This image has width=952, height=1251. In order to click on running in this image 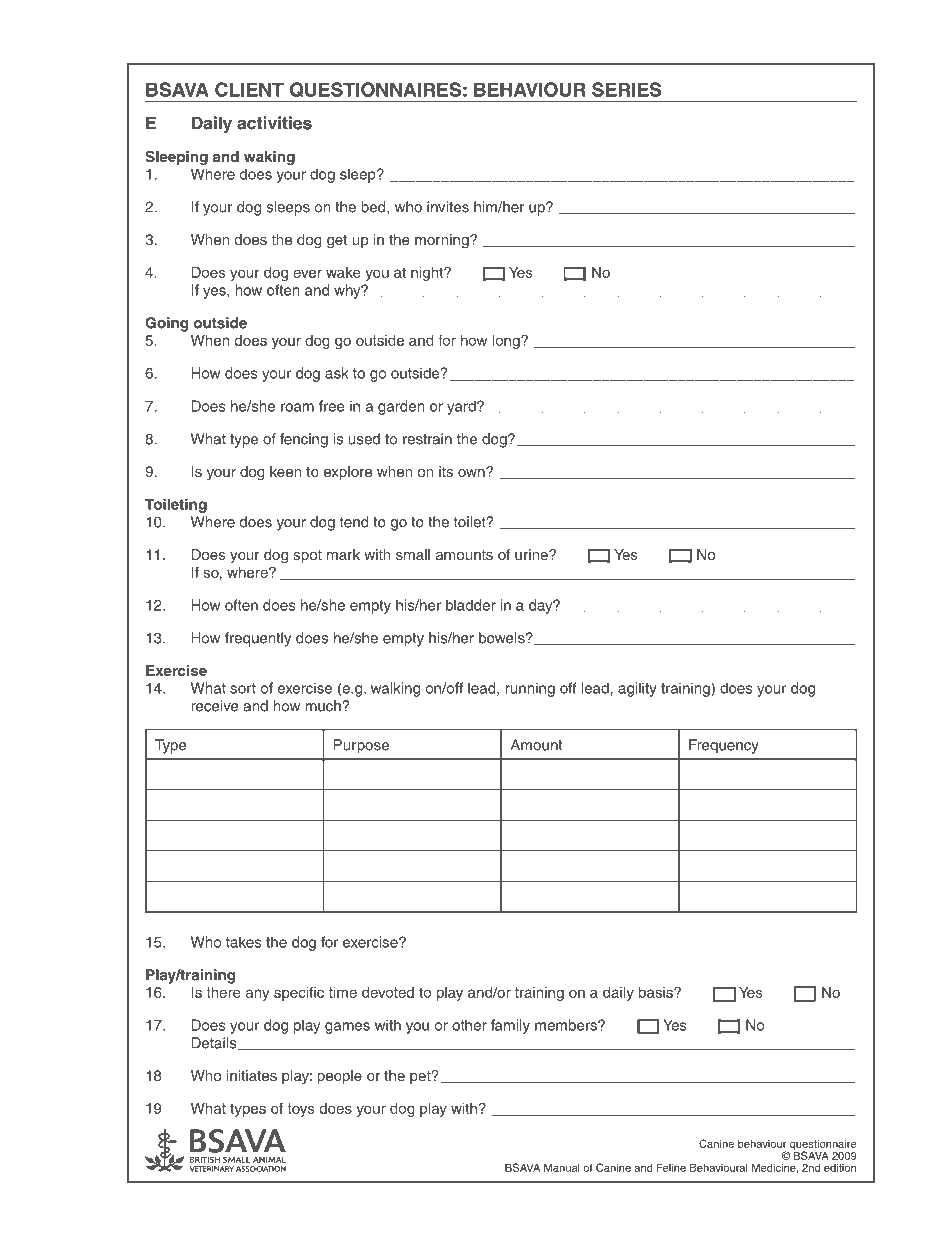, I will do `click(530, 689)`.
